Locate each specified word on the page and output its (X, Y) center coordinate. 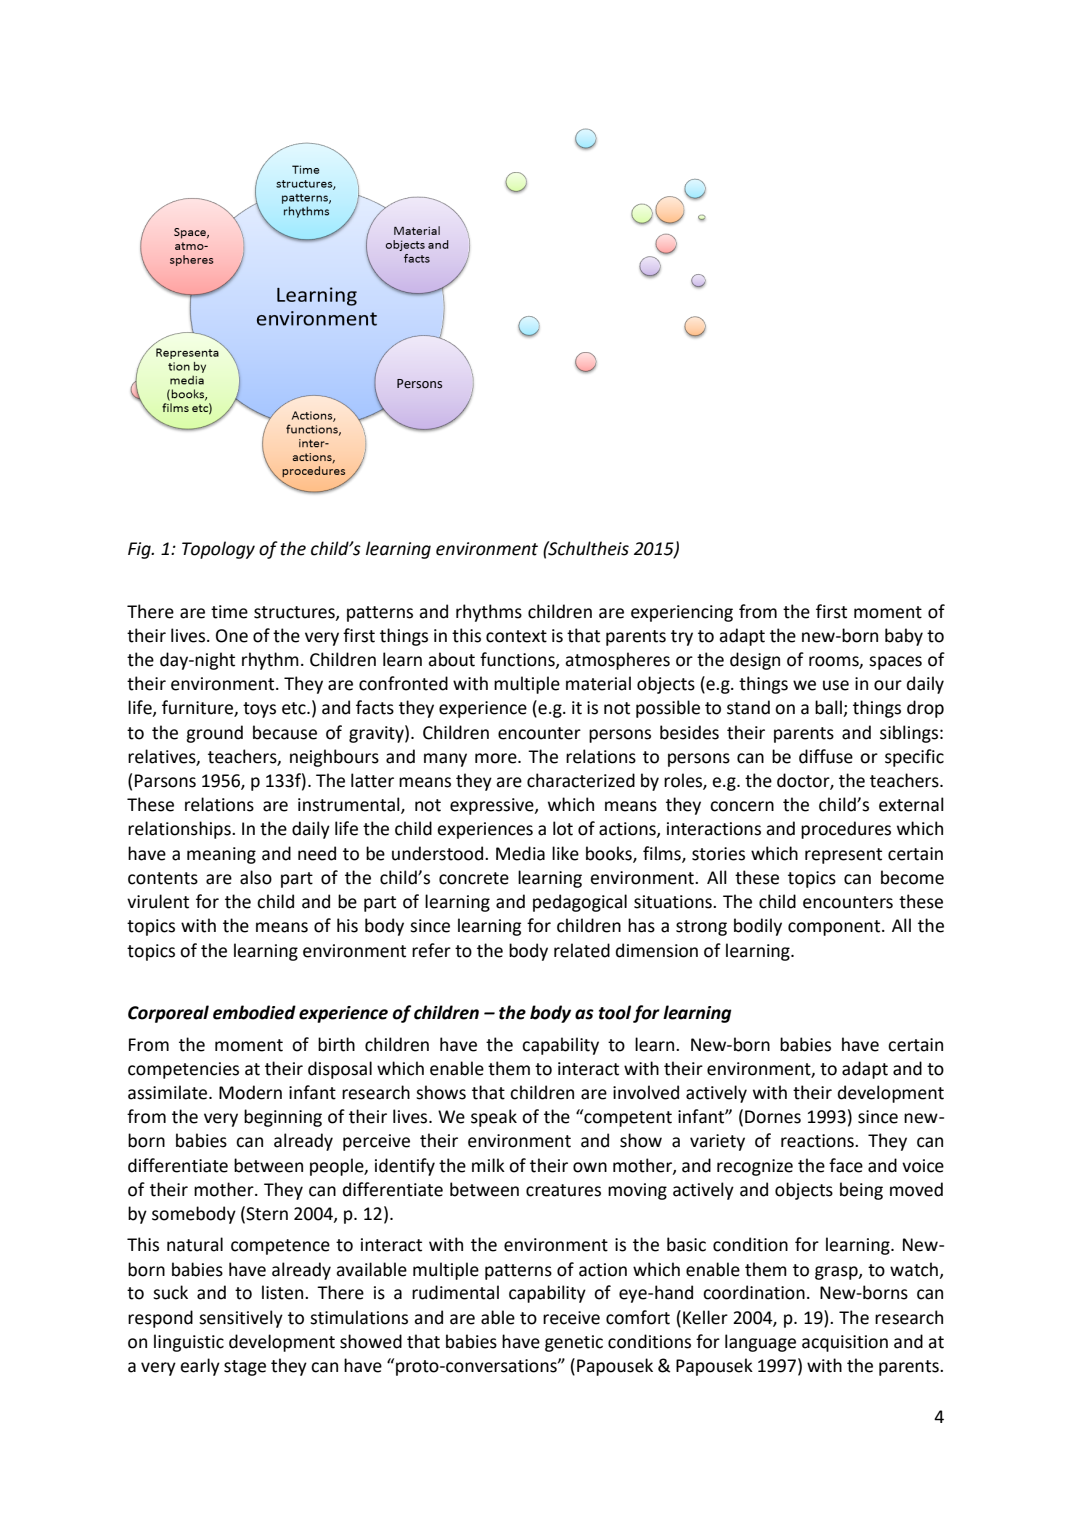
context (516, 636)
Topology (218, 550)
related (582, 950)
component (835, 928)
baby (904, 637)
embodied (254, 1012)
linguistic (189, 1343)
